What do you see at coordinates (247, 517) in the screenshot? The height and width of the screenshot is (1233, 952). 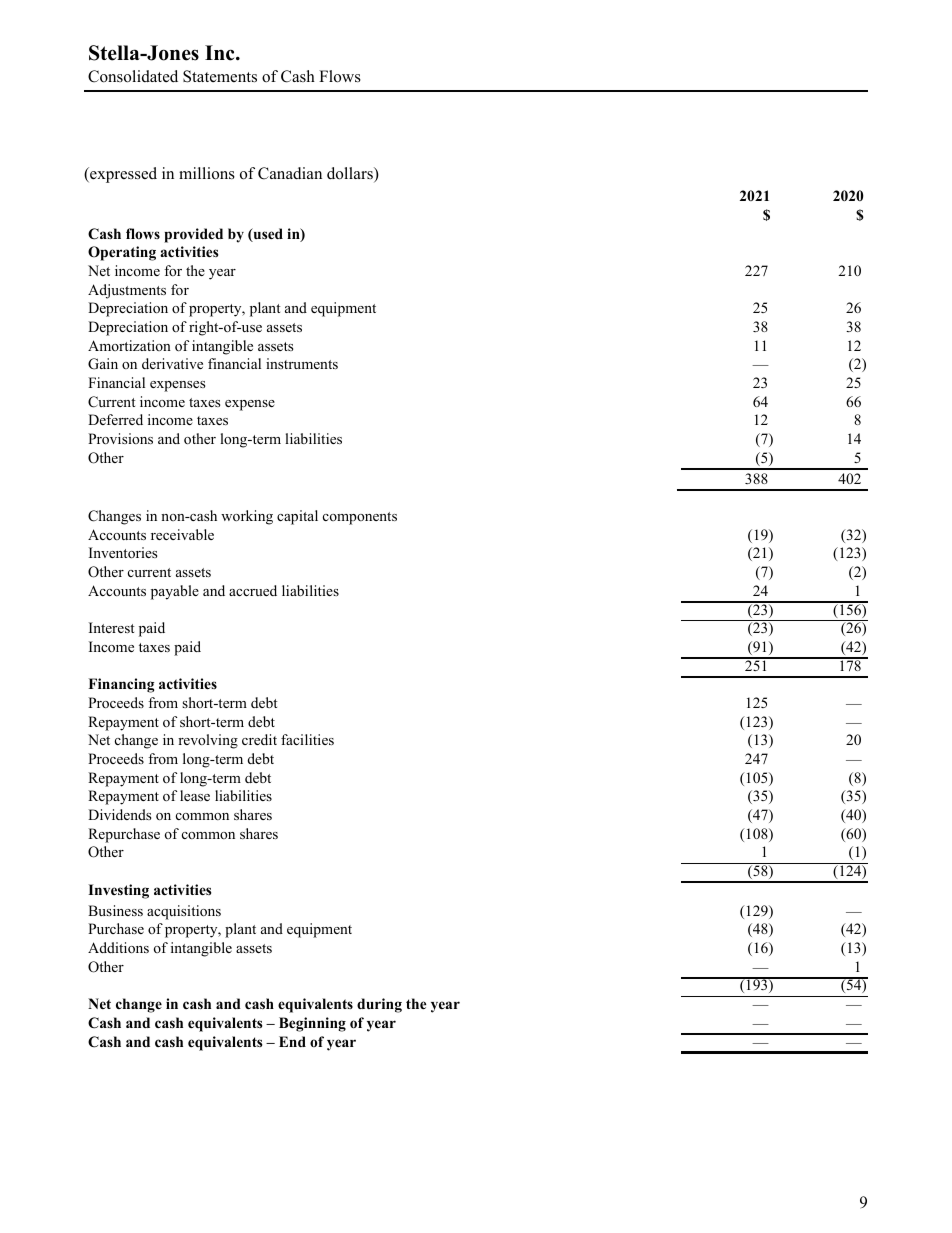 I see `working` at bounding box center [247, 517].
